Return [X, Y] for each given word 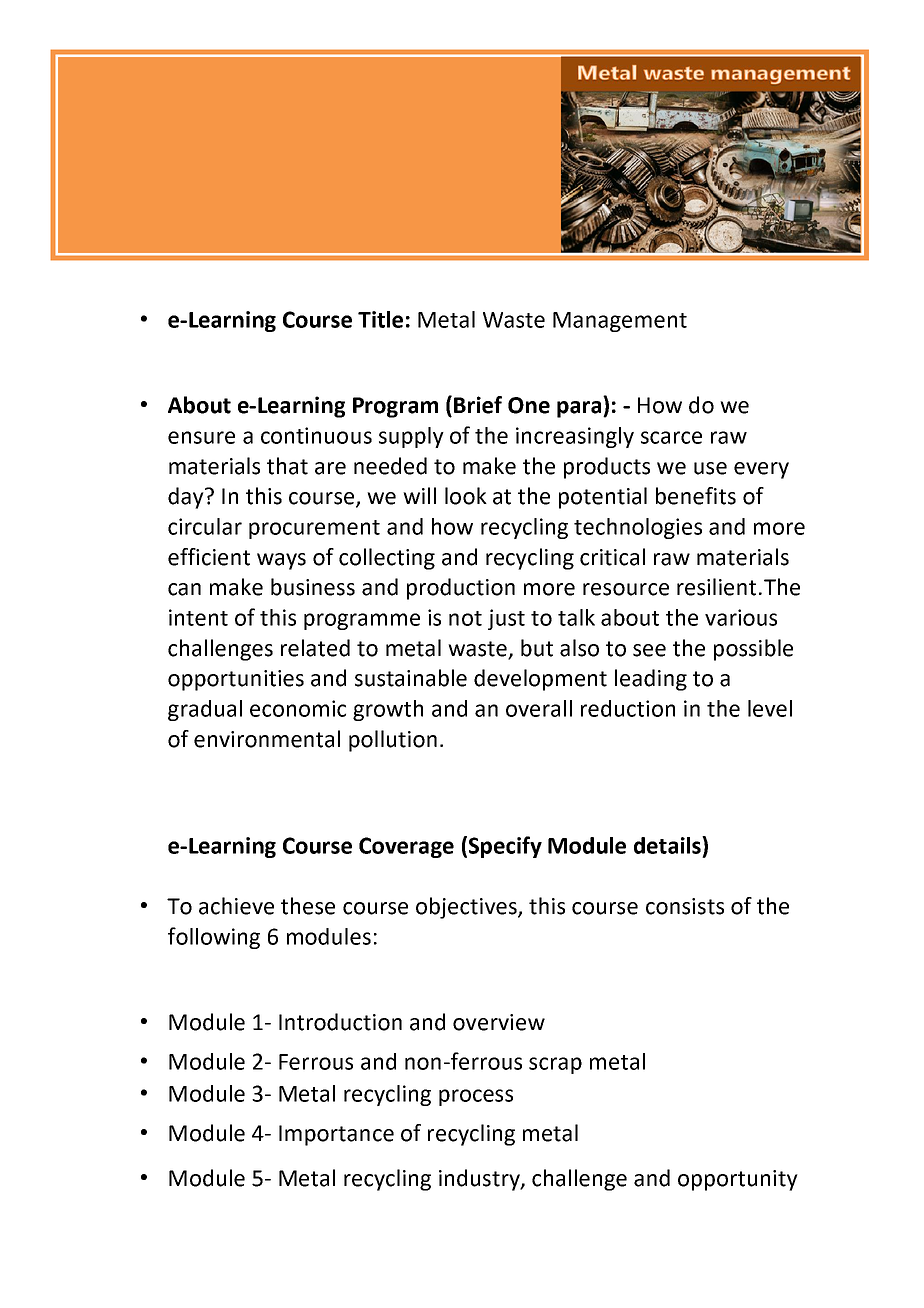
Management [620, 322]
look [466, 496]
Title [380, 319]
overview [499, 1022]
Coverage [406, 847]
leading [651, 680]
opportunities [236, 680]
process [476, 1097]
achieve [236, 906]
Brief [478, 405]
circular [205, 526]
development [540, 680]
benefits [696, 496]
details [668, 845]
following [214, 938]
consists [685, 906]
